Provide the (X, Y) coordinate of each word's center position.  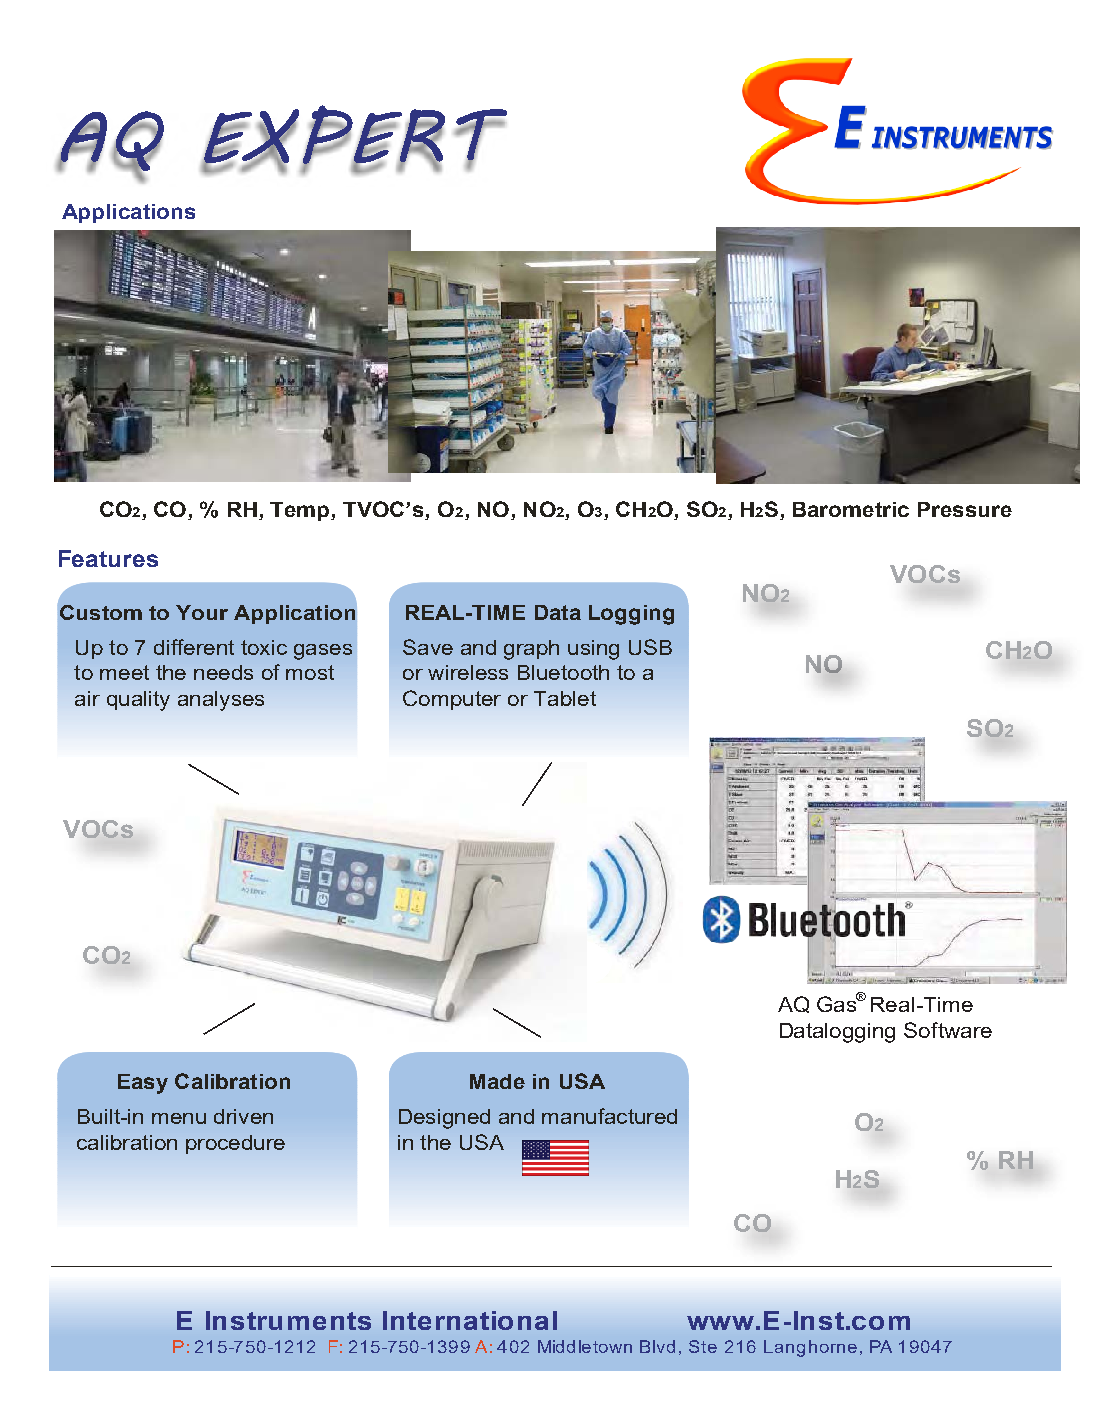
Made (497, 1081)
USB (650, 647)
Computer (452, 700)
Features (108, 558)
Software (948, 1030)
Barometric (851, 509)
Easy (143, 1084)
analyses (221, 701)
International (470, 1320)
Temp (301, 511)
